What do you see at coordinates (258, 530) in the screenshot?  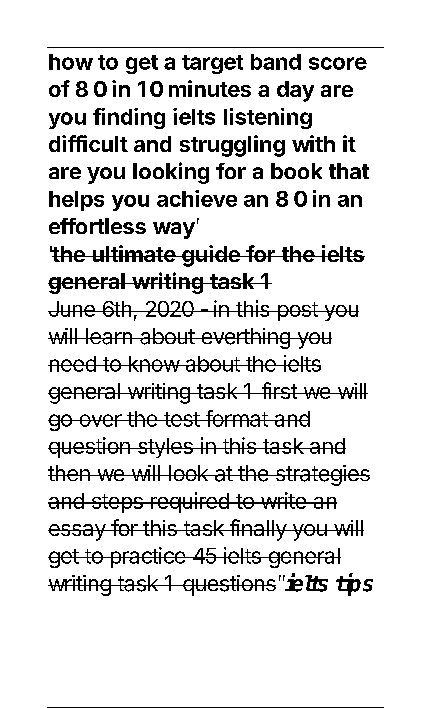 I see `finally` at bounding box center [258, 530].
